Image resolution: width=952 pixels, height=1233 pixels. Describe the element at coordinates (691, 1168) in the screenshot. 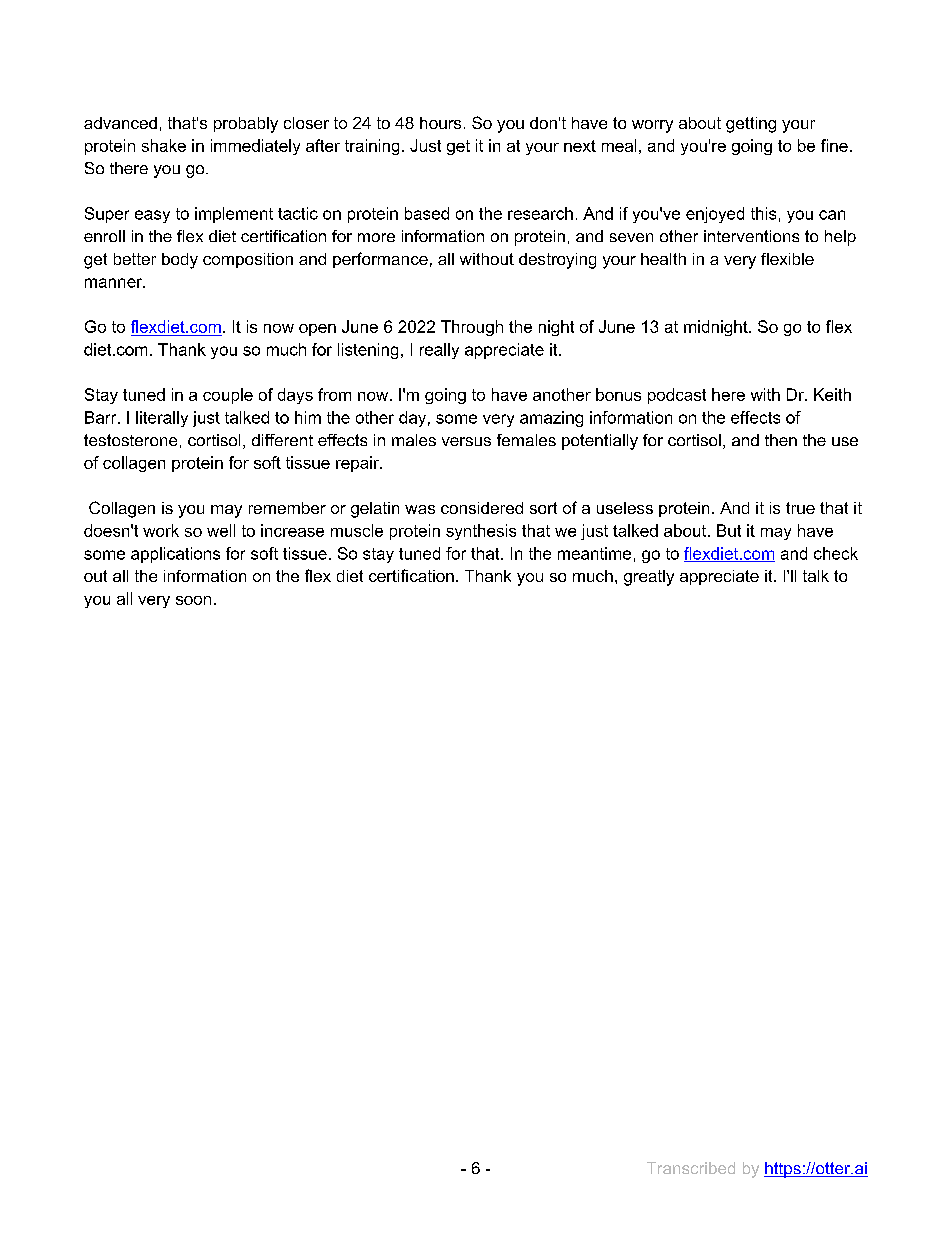

I see `Transcribed` at that location.
